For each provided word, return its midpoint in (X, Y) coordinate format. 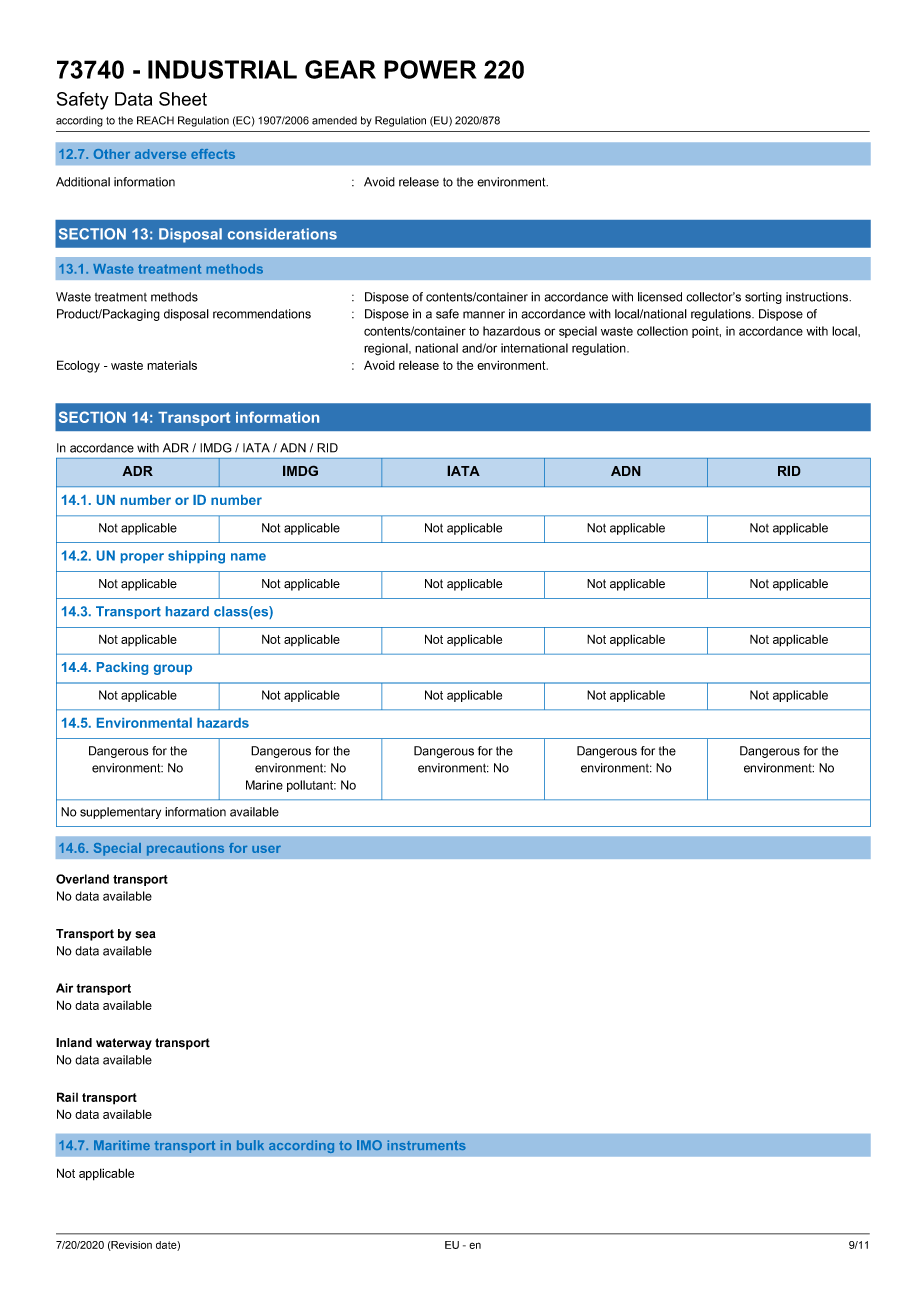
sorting (763, 298)
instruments (427, 1145)
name (248, 557)
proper (142, 558)
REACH (155, 120)
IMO (369, 1145)
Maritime (122, 1145)
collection (662, 331)
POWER (430, 69)
